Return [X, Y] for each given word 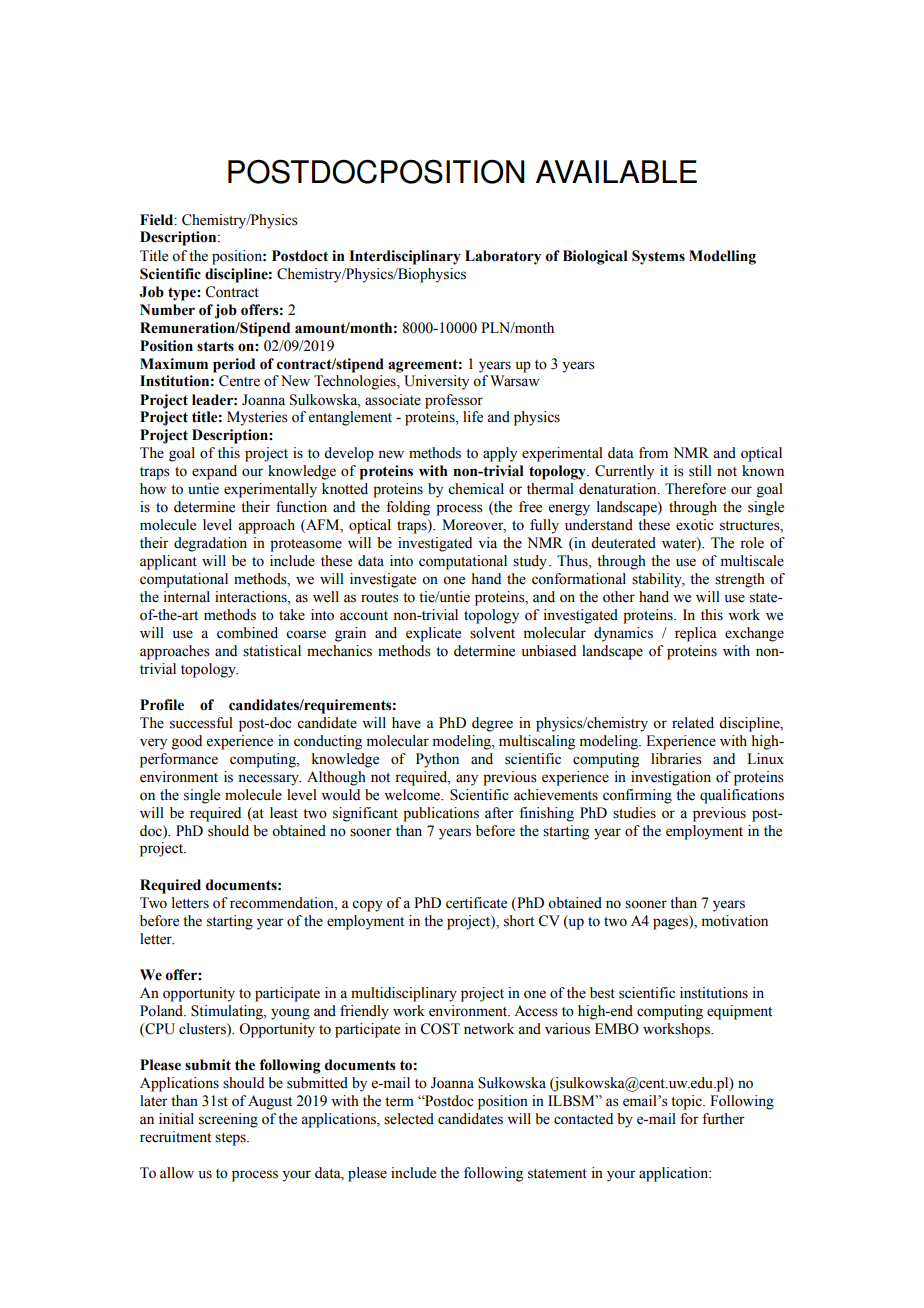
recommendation [283, 903]
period [234, 365]
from [653, 453]
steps [231, 1139]
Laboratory [503, 257]
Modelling [722, 257]
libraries [676, 759]
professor [454, 401]
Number [167, 310]
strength [740, 580]
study [530, 562]
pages [671, 923]
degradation [210, 544]
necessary [269, 780]
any [467, 780]
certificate [476, 903]
